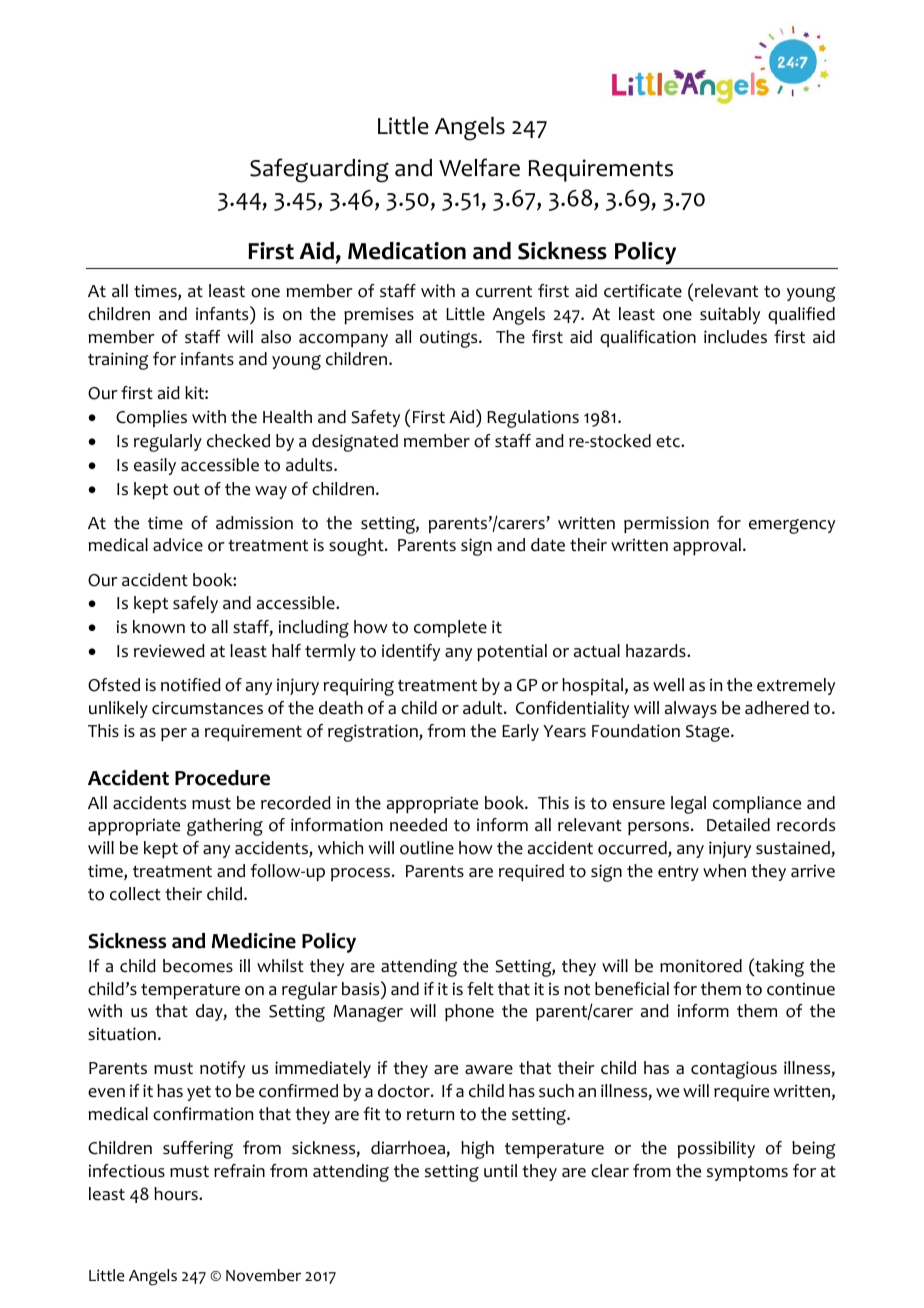 Image resolution: width=924 pixels, height=1308 pixels. Describe the element at coordinates (178, 545) in the image. I see `advice` at that location.
